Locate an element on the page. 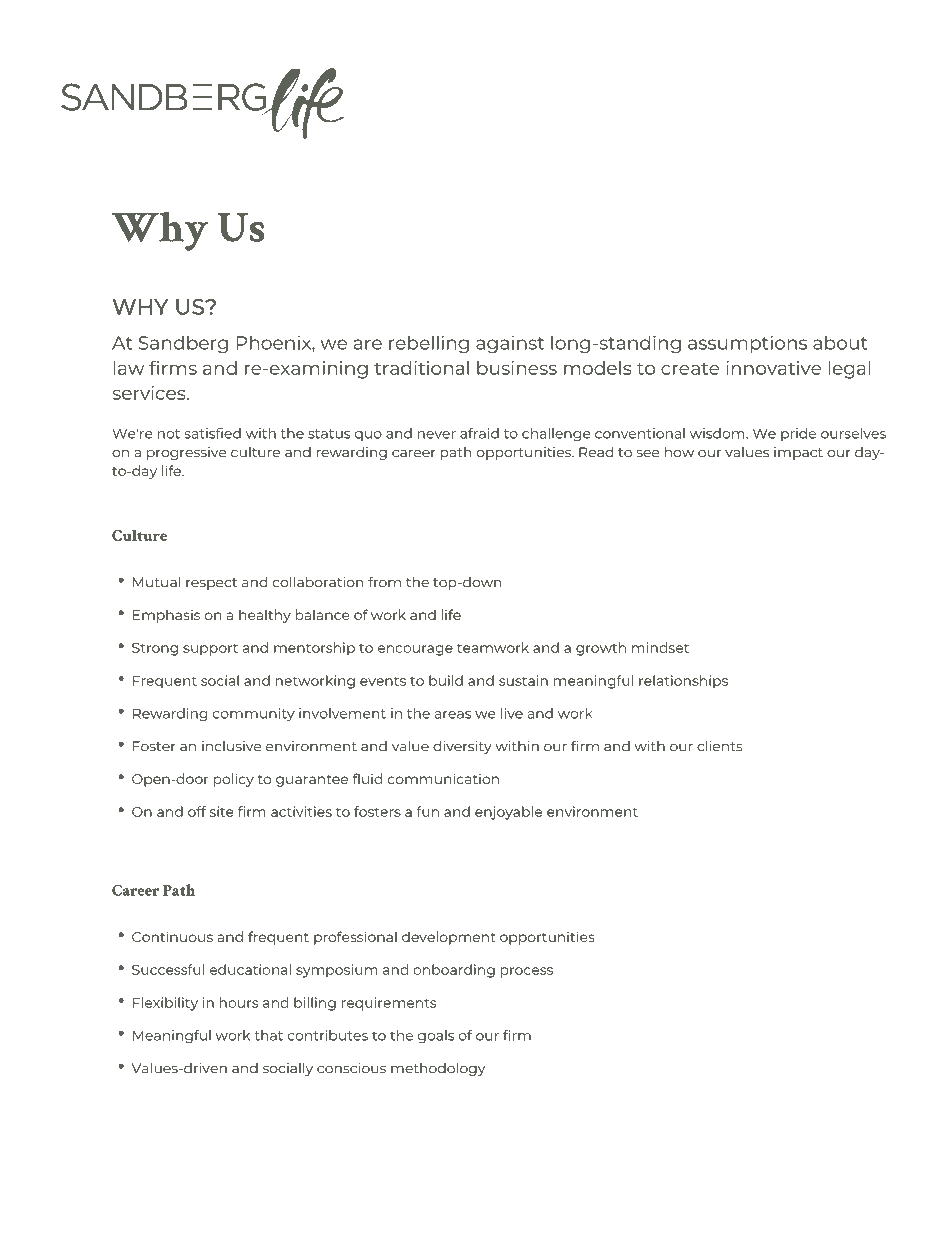 The image size is (952, 1233). respect is located at coordinates (211, 584).
